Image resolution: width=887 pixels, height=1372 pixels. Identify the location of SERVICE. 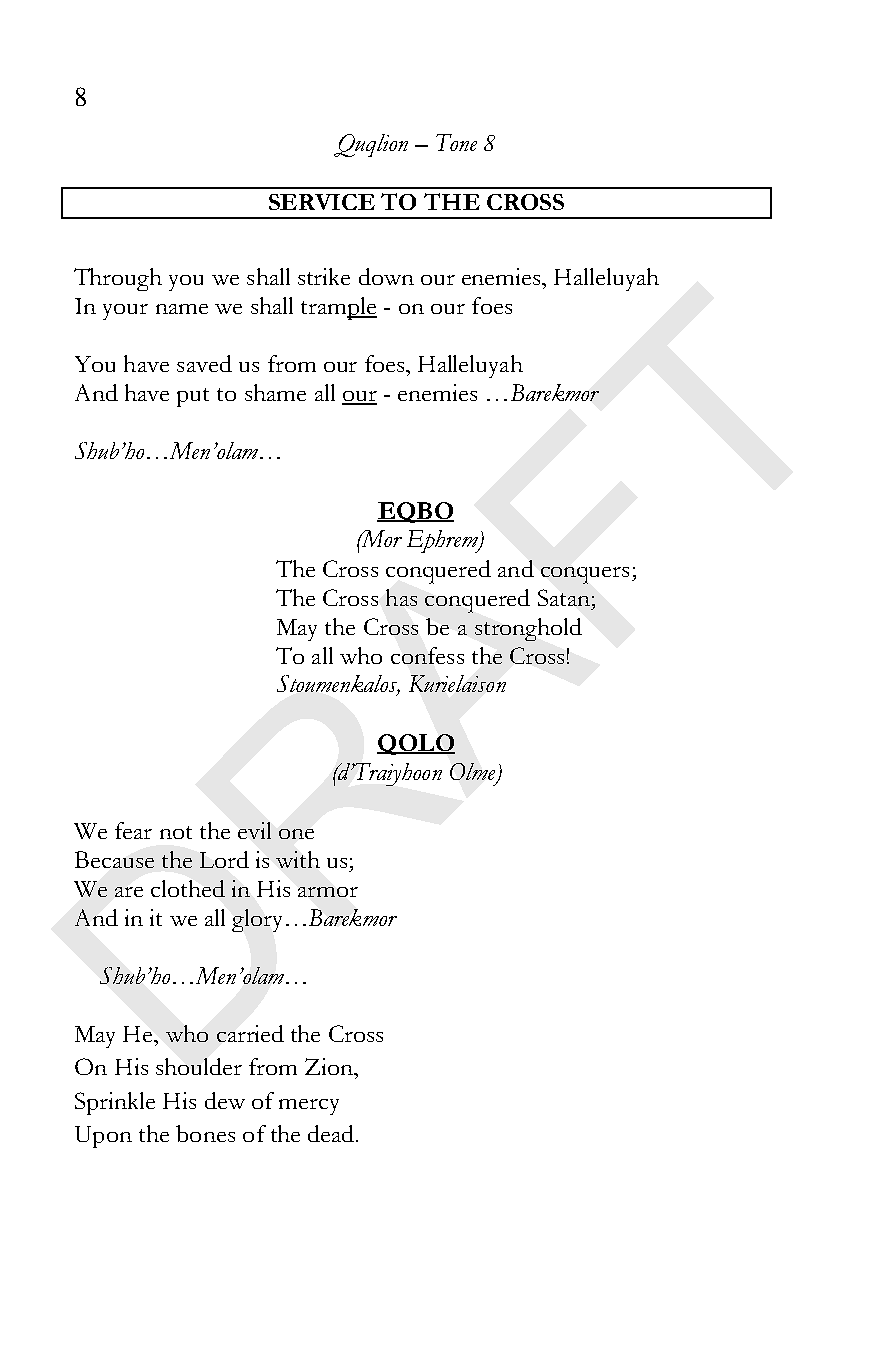
(322, 202).
